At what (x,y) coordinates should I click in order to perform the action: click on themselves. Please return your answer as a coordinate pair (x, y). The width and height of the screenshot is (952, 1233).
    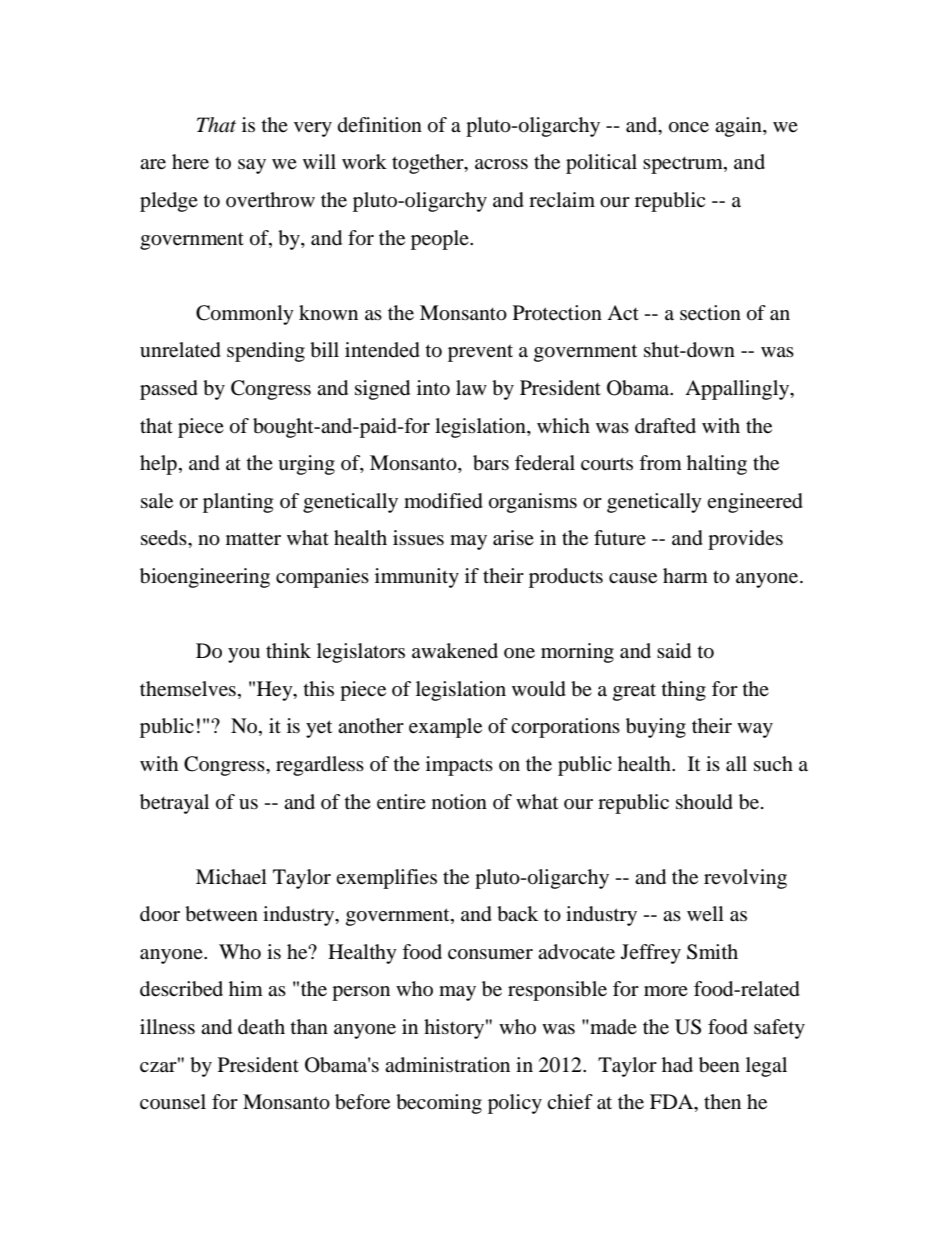
    Looking at the image, I should click on (188, 689).
